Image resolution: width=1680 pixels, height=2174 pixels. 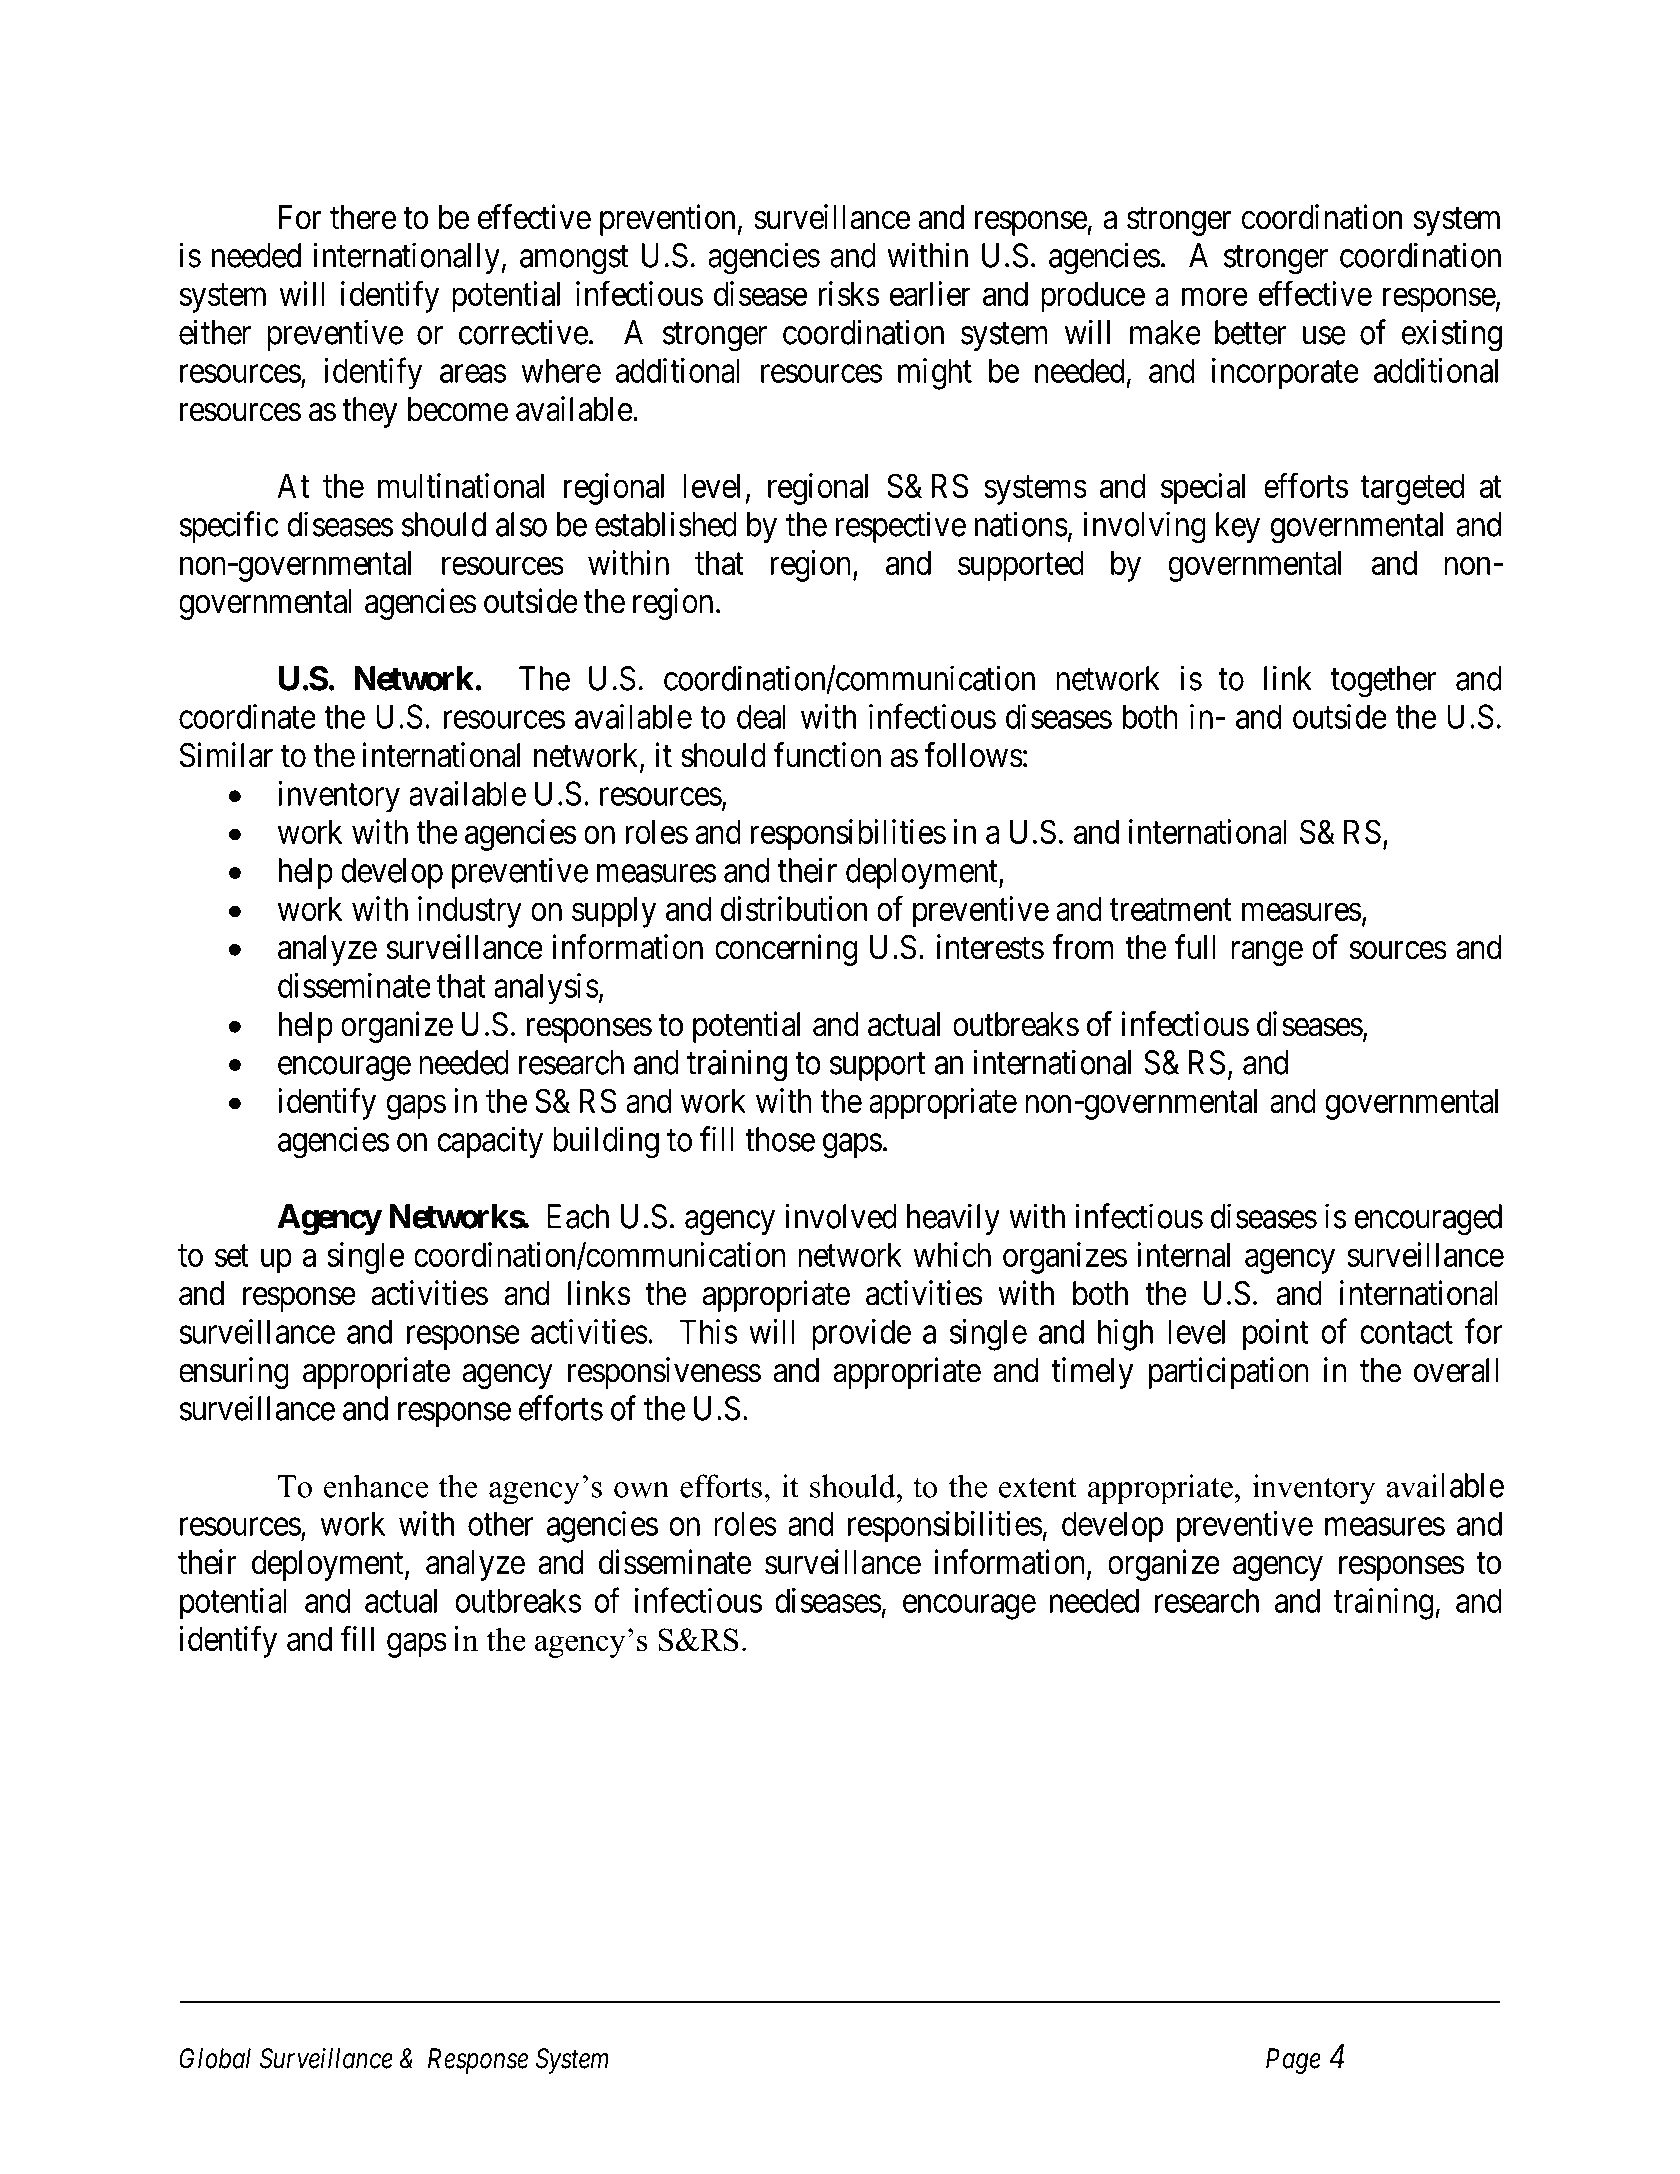 What do you see at coordinates (363, 217) in the image?
I see `there` at bounding box center [363, 217].
